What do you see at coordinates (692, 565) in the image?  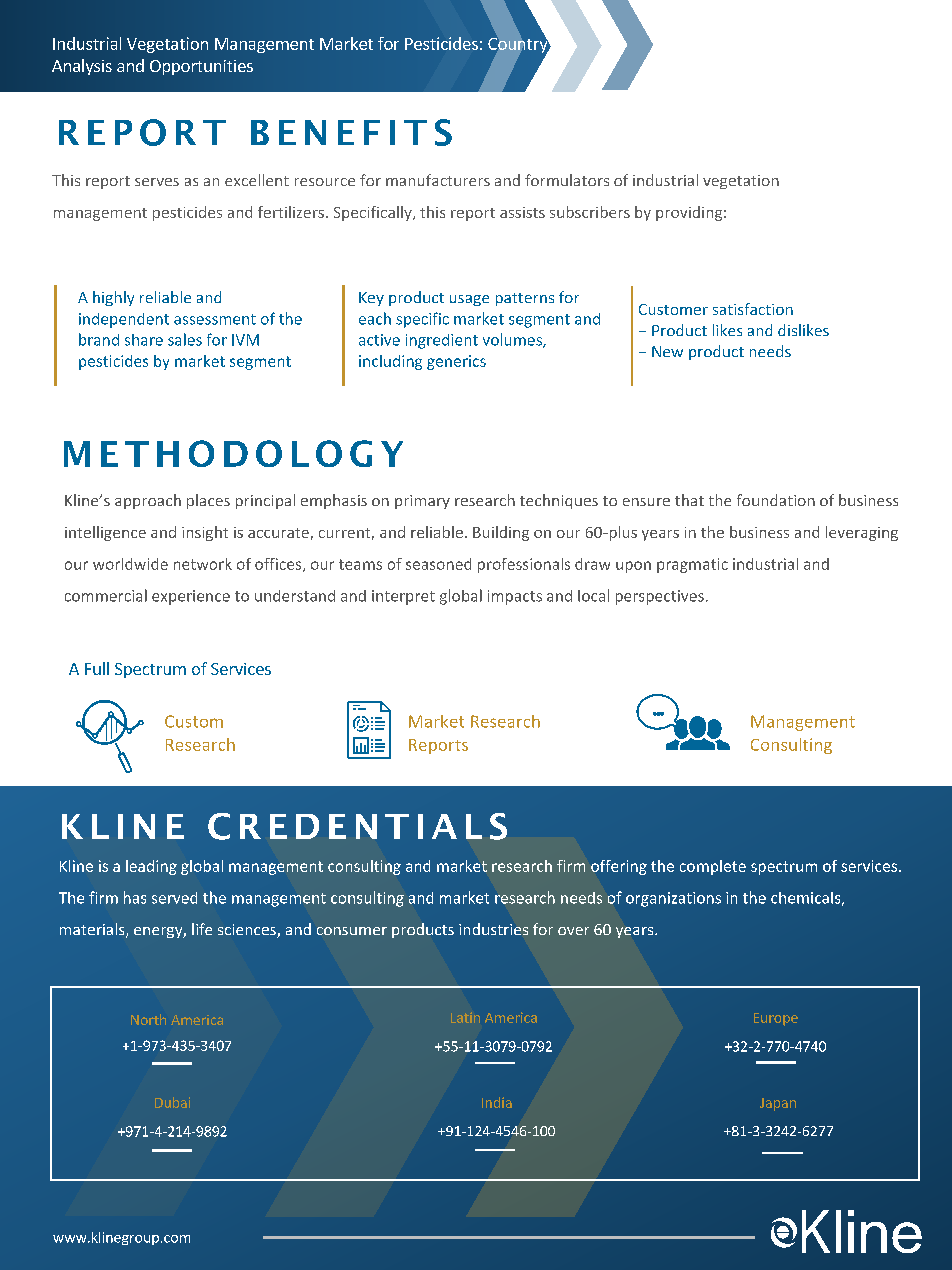 I see `pragmatic` at bounding box center [692, 565].
